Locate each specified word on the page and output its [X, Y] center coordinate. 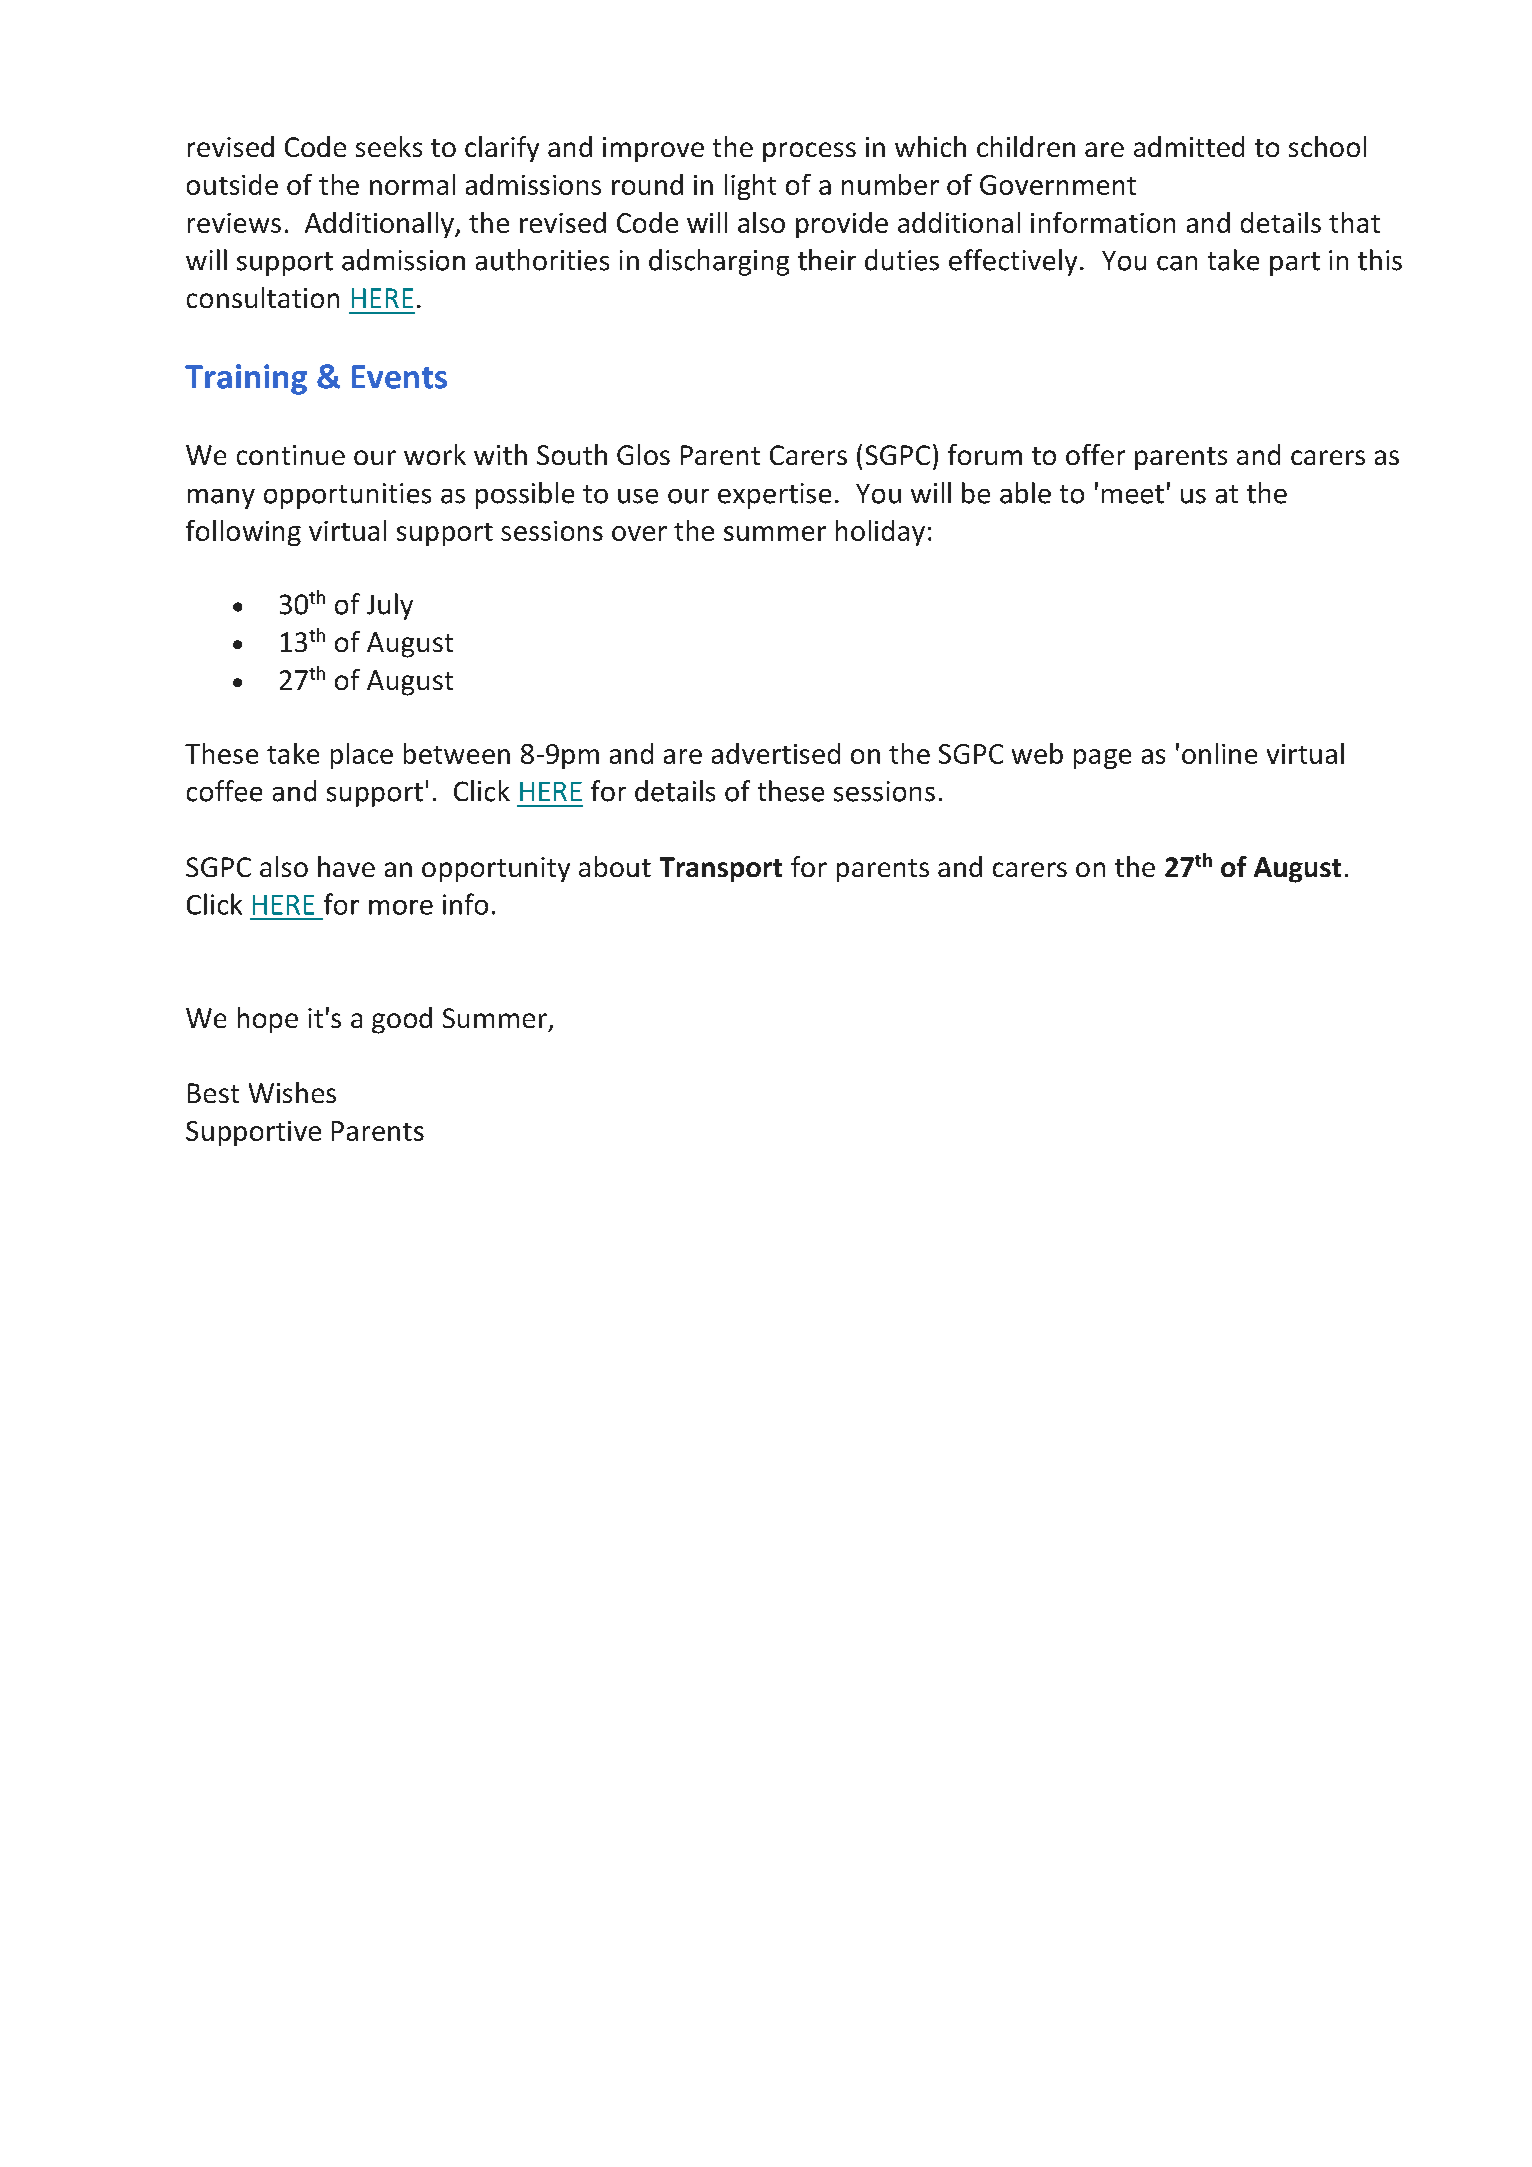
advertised [776, 753]
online [1219, 753]
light [750, 187]
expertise [774, 496]
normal [412, 184]
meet [1133, 494]
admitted [1189, 146]
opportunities [347, 496]
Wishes [292, 1092]
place [362, 756]
